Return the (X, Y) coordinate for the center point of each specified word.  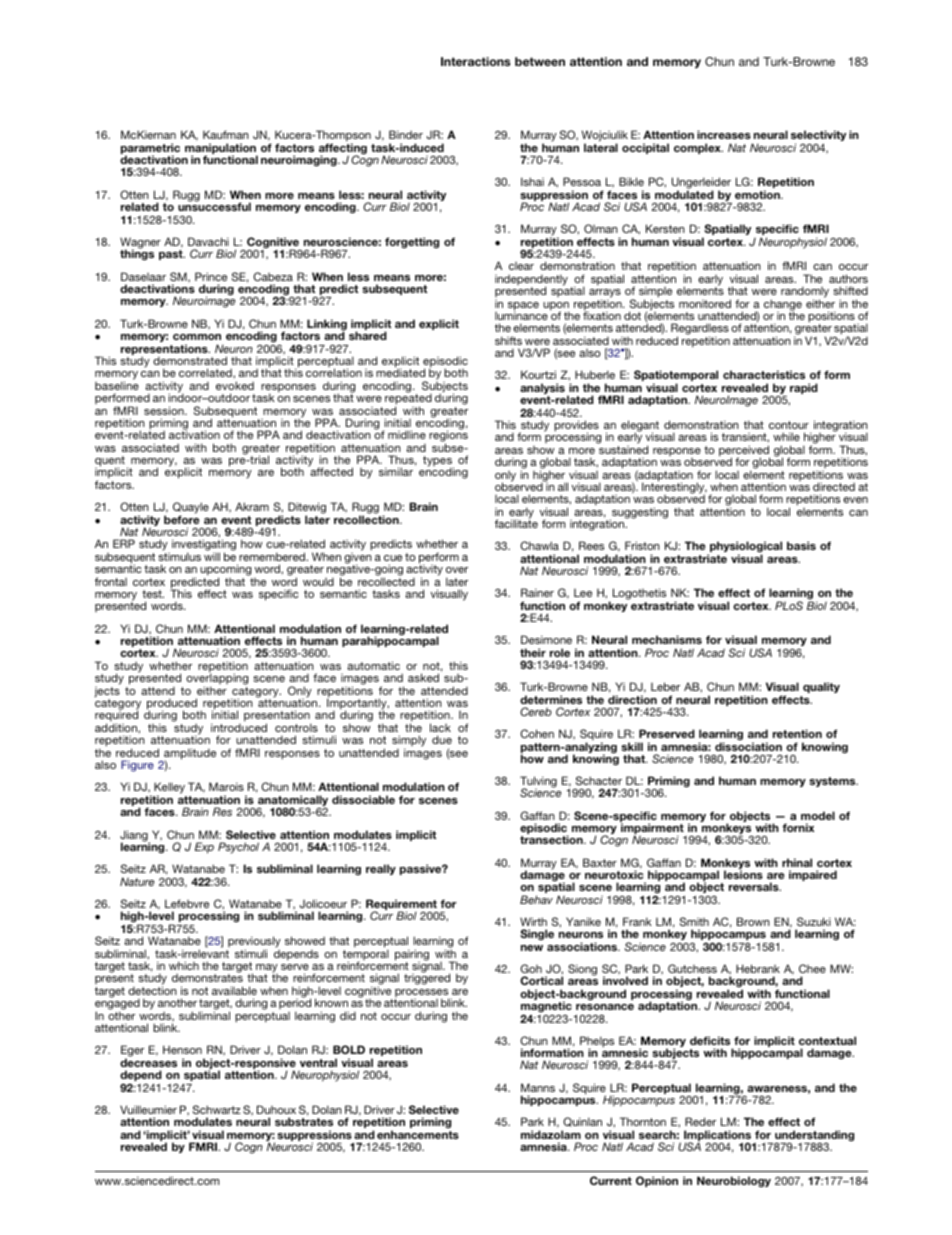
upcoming (226, 571)
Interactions (475, 61)
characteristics (764, 374)
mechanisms (667, 639)
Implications (717, 1137)
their (533, 652)
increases (724, 134)
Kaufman (226, 134)
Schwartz (217, 1109)
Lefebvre (187, 903)
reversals (755, 886)
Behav (536, 899)
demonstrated (190, 360)
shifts (508, 340)
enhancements (418, 1134)
